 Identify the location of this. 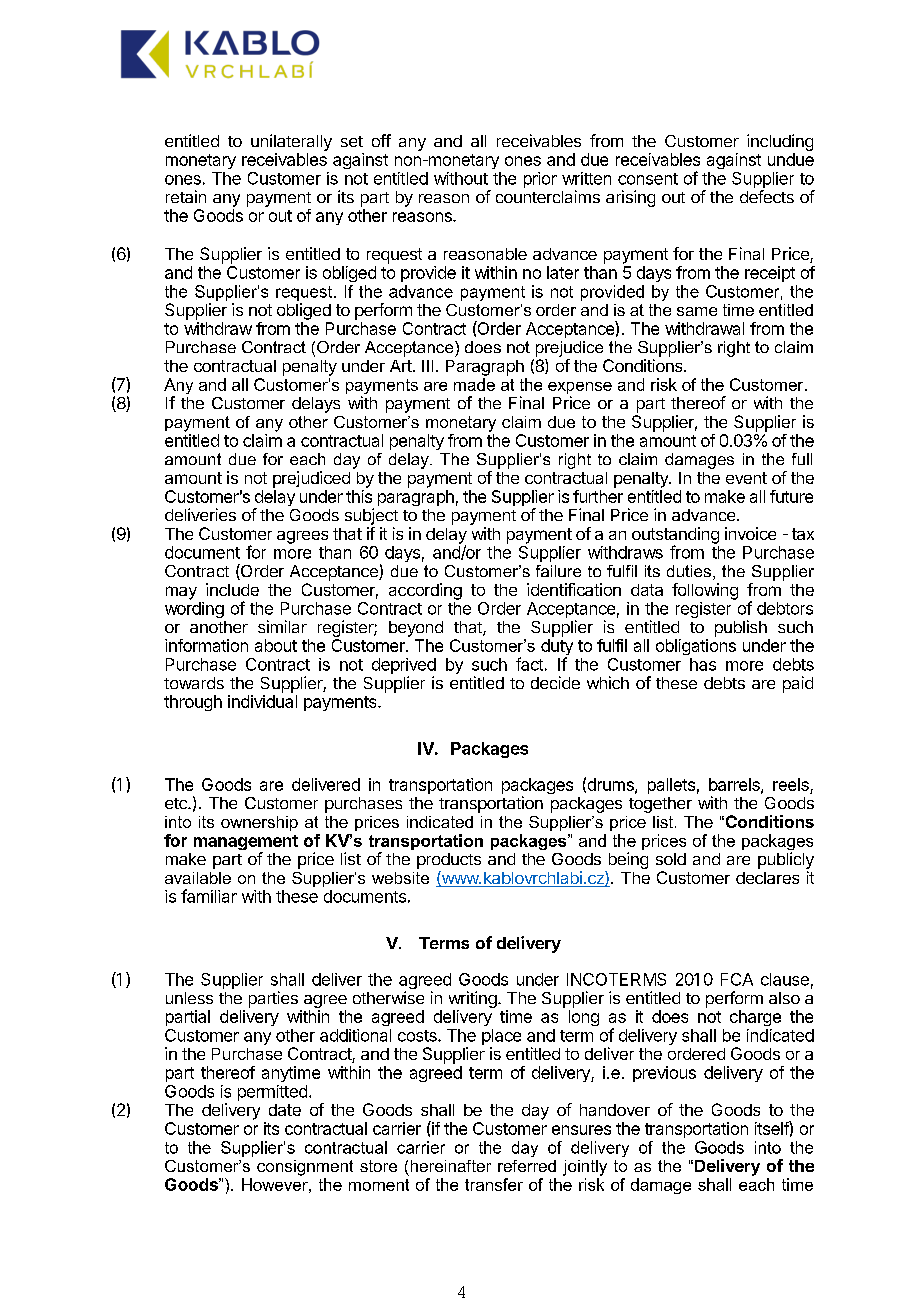
(359, 496).
